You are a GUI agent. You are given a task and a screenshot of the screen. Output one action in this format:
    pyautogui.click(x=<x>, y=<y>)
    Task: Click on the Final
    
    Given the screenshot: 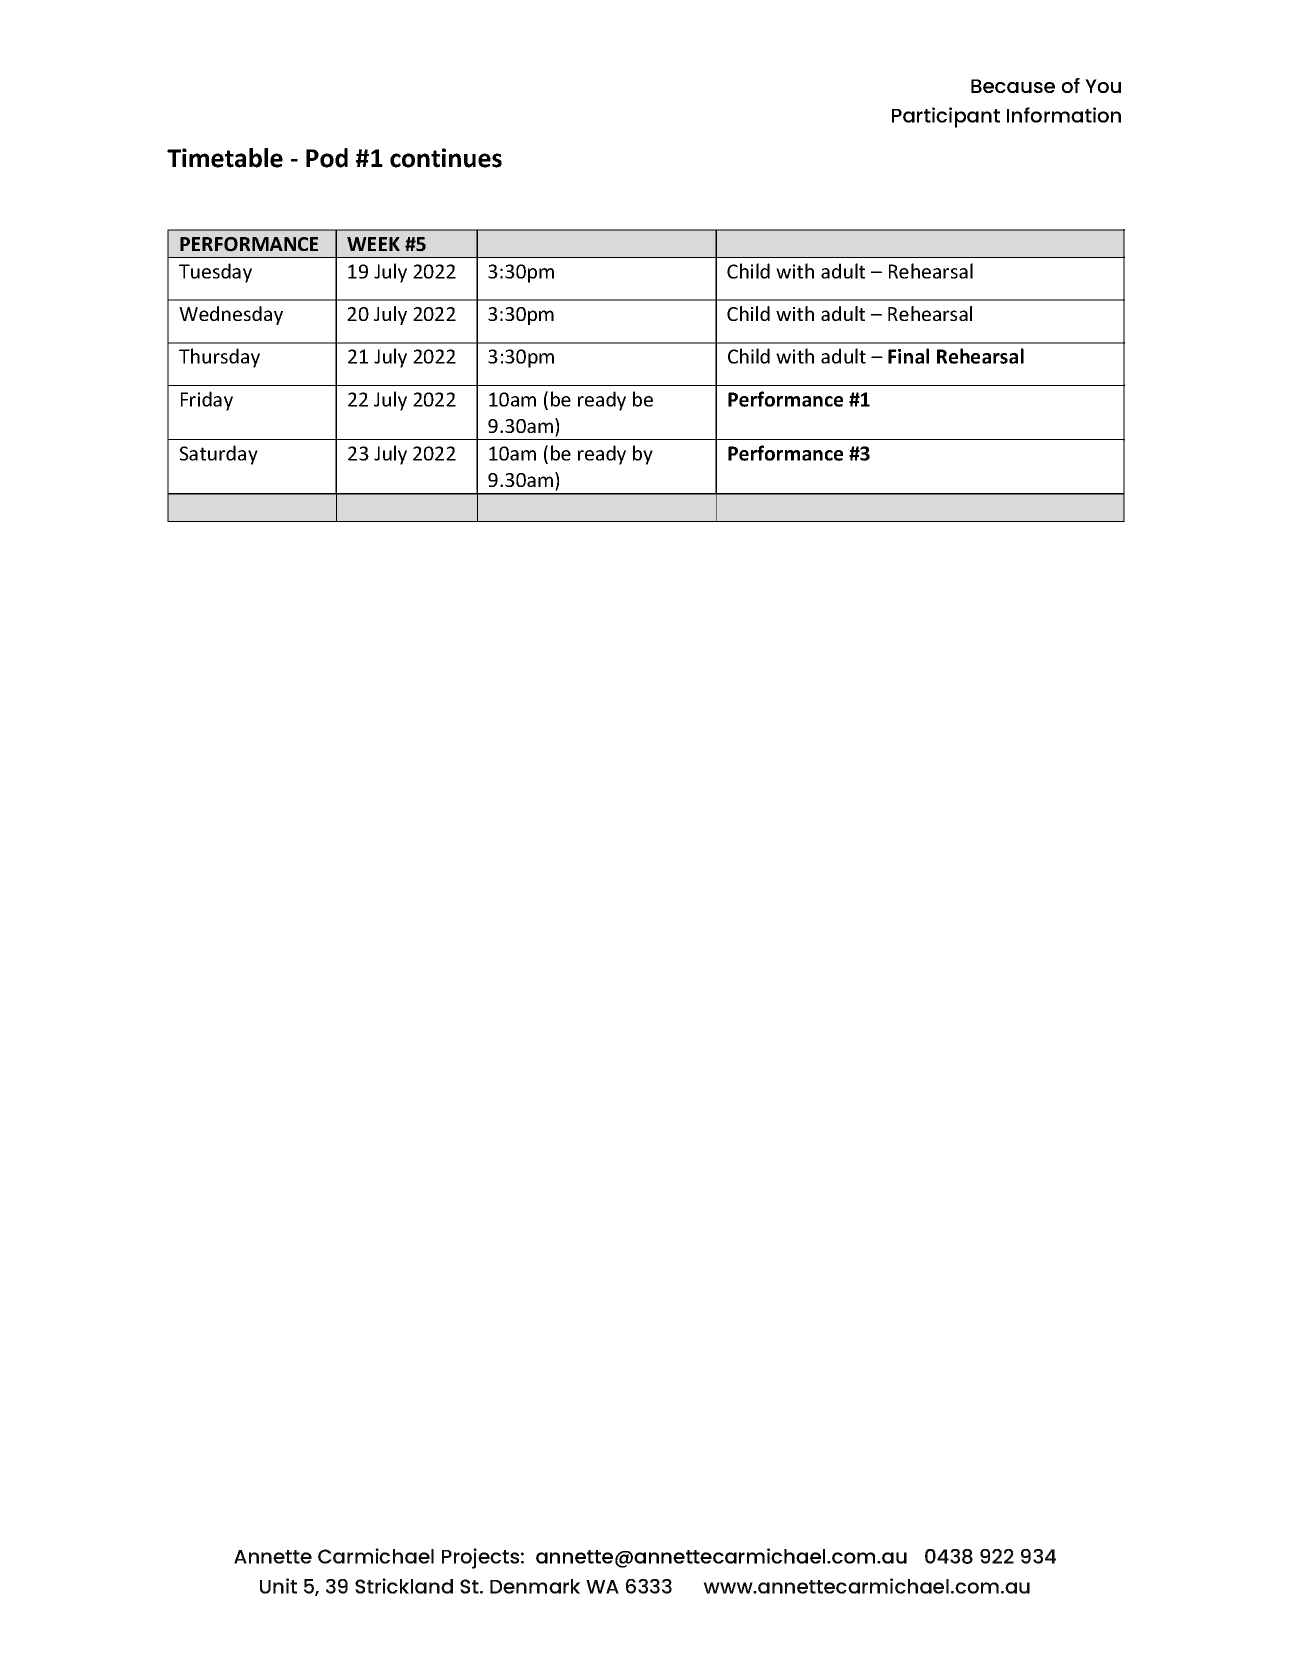 What is the action you would take?
    pyautogui.click(x=908, y=356)
